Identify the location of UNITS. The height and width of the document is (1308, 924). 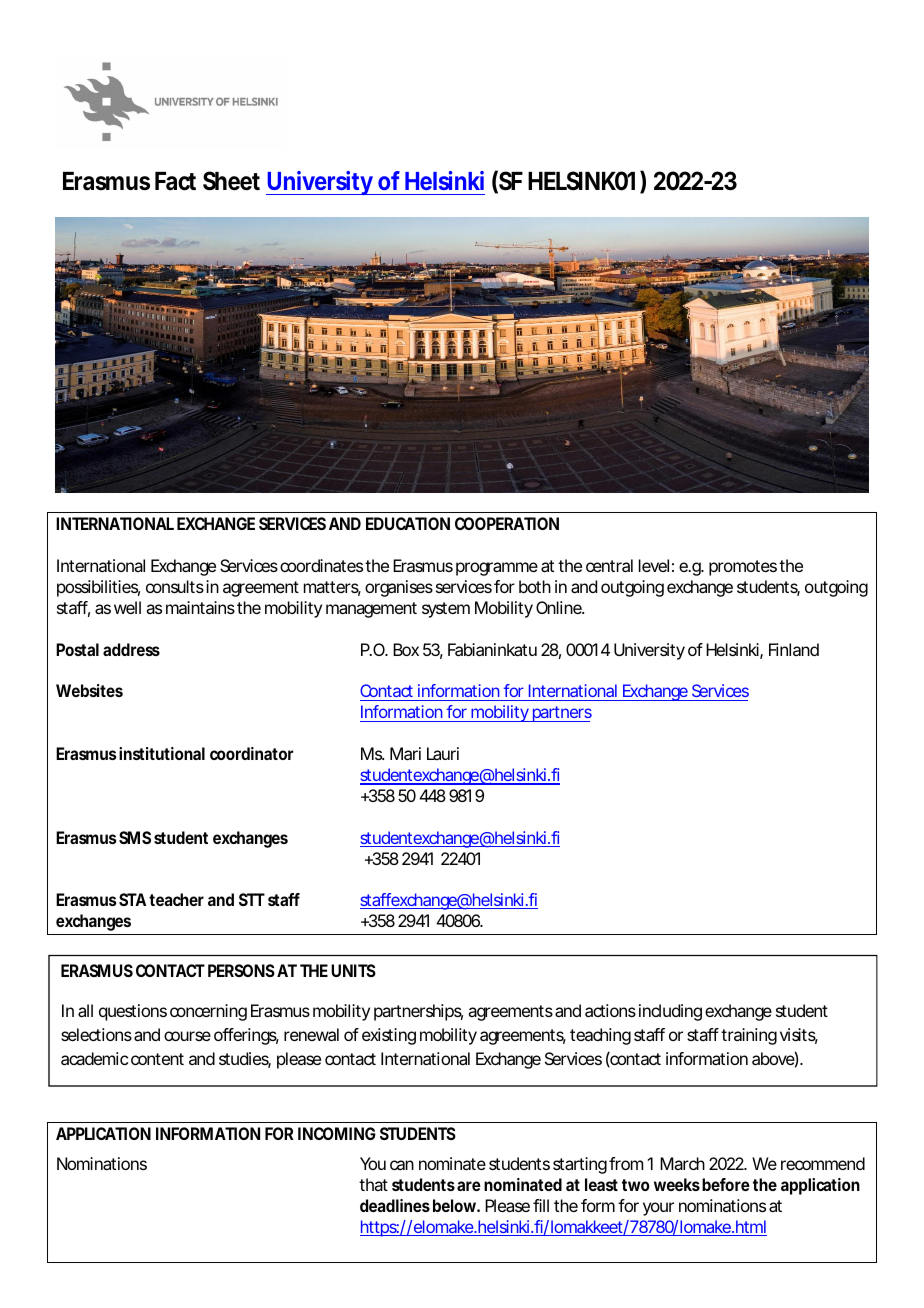
(353, 970).
